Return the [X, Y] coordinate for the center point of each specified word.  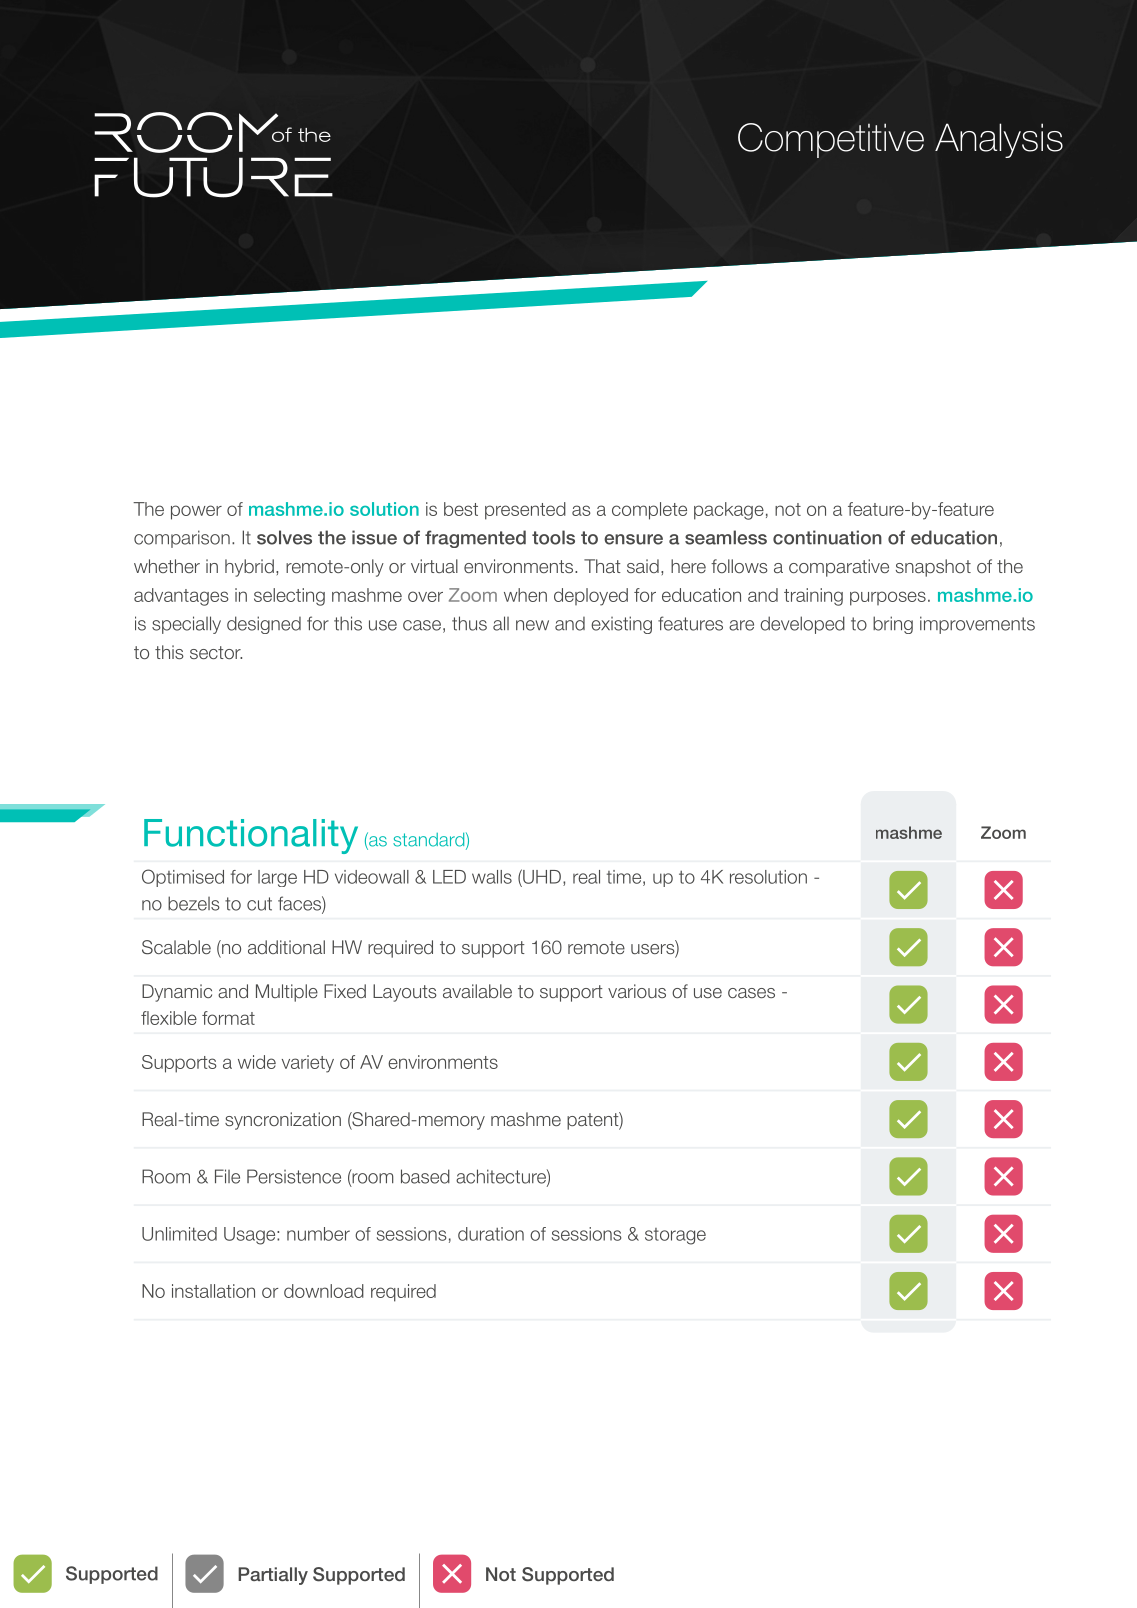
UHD [541, 876]
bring [893, 625]
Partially [273, 1576]
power [196, 512]
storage [675, 1236]
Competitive [831, 140]
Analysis [999, 140]
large [277, 878]
